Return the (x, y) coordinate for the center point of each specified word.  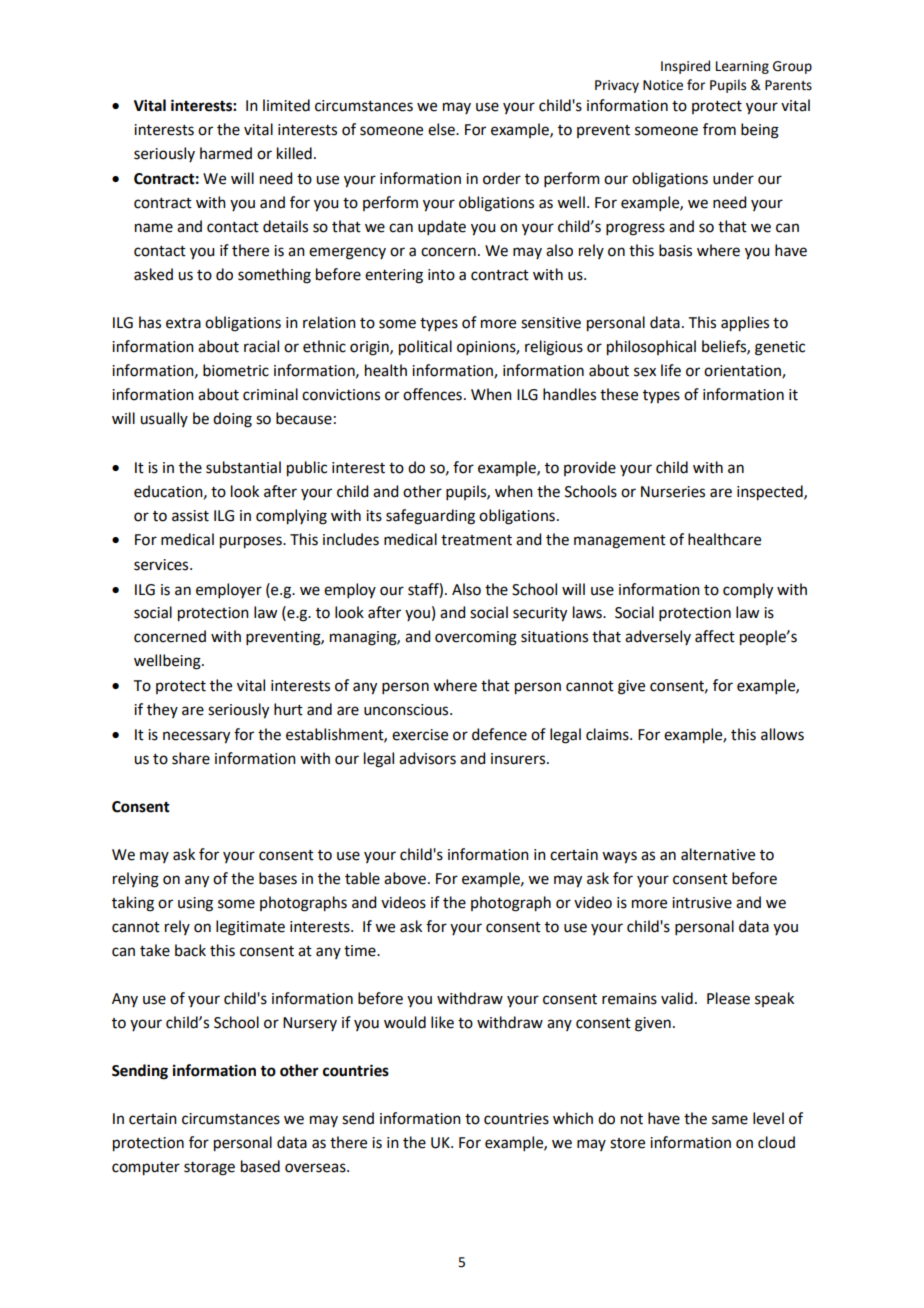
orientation (743, 371)
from (719, 129)
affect (715, 636)
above (405, 878)
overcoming (476, 638)
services (162, 565)
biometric (236, 370)
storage (209, 1169)
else (442, 129)
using (195, 904)
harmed (226, 153)
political (425, 348)
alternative (718, 854)
